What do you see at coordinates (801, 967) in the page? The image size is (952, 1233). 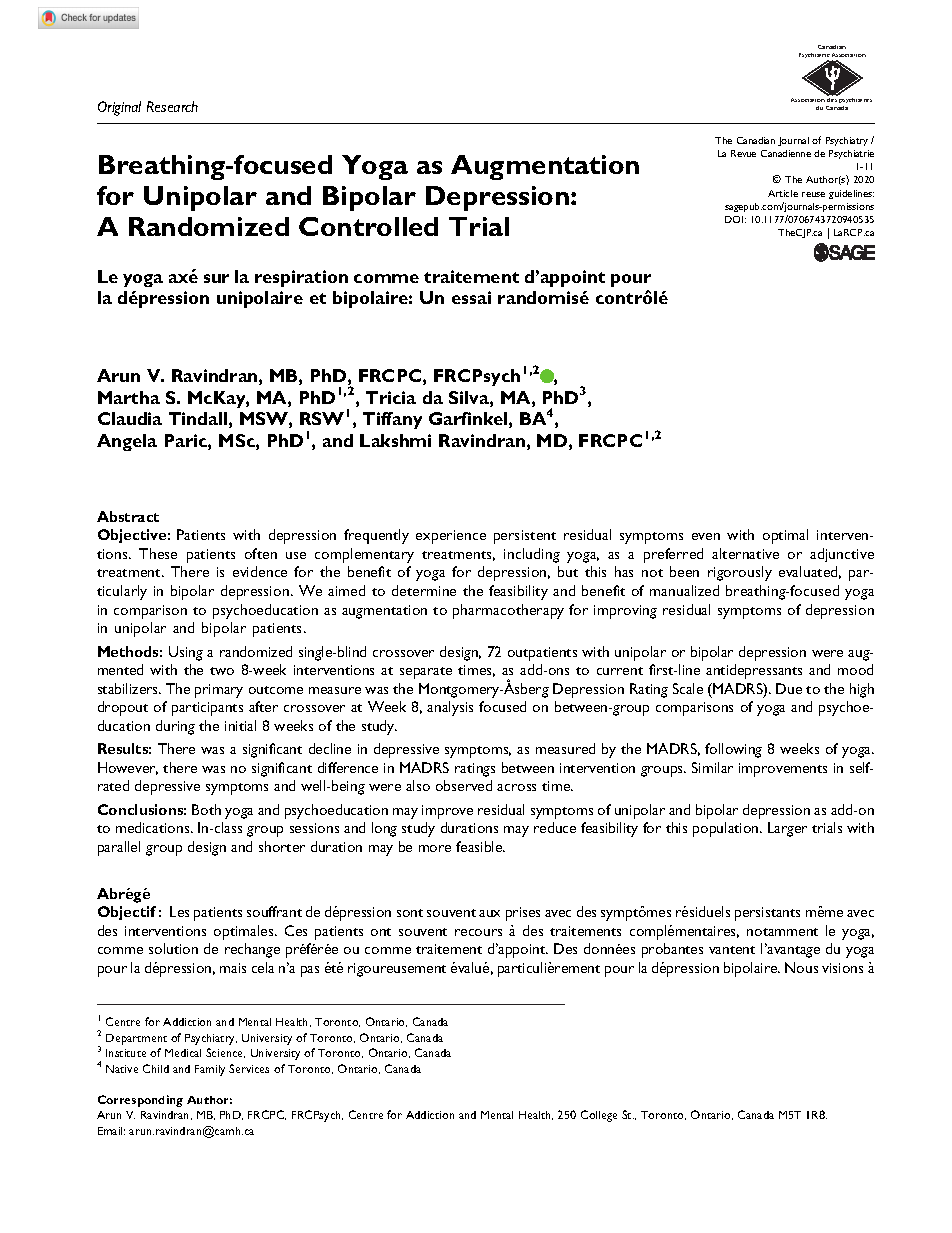 I see `Nous` at bounding box center [801, 967].
